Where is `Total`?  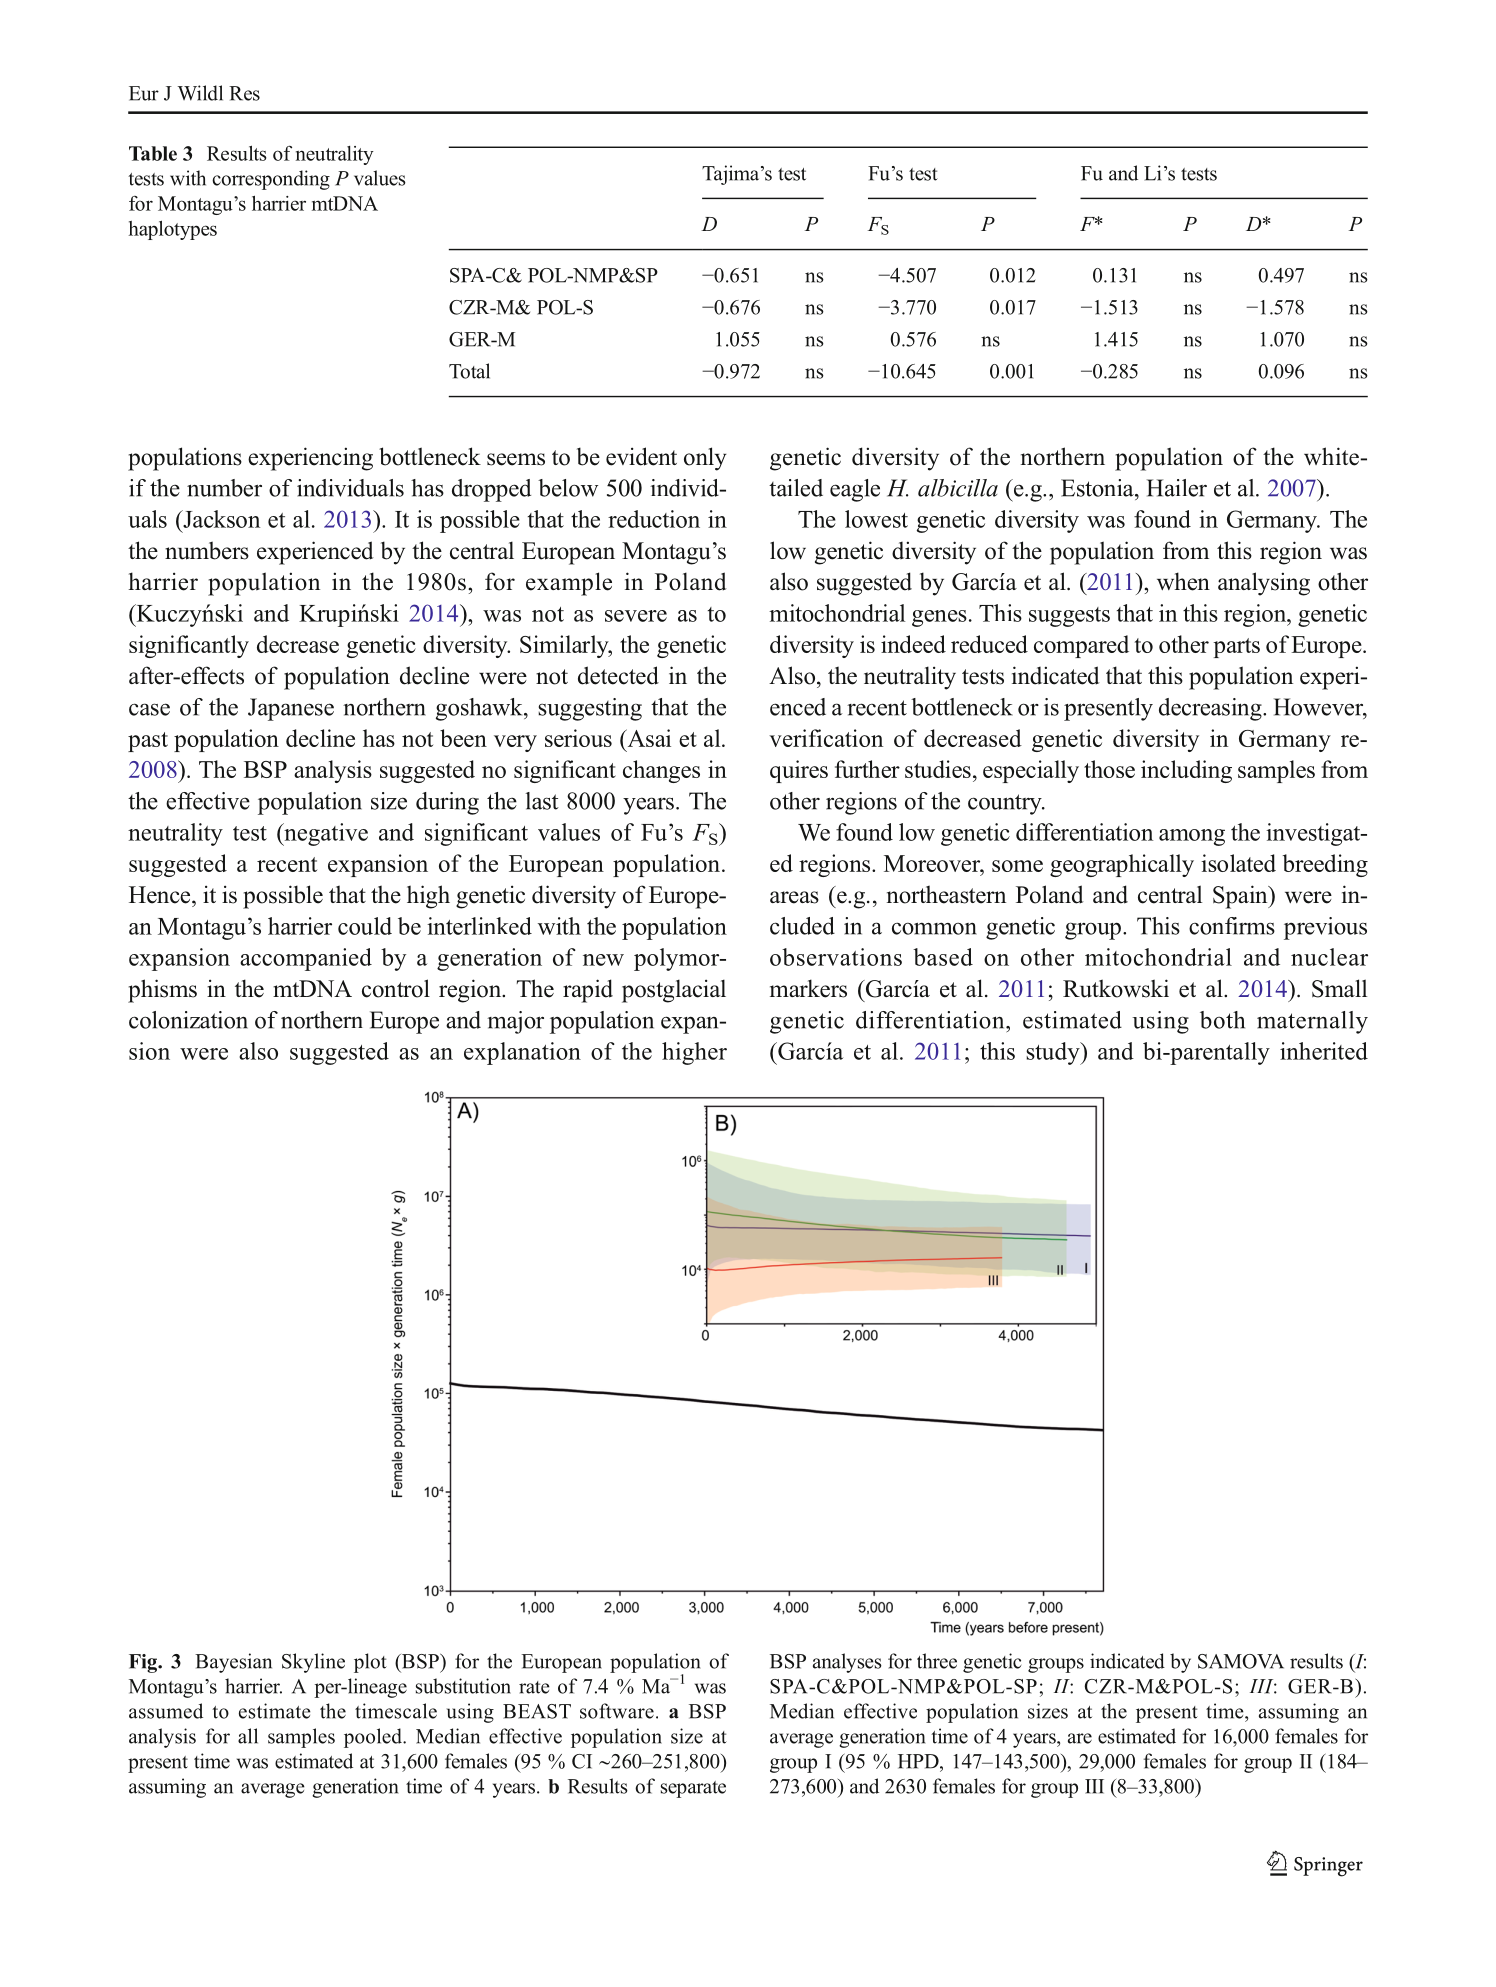 Total is located at coordinates (469, 371).
